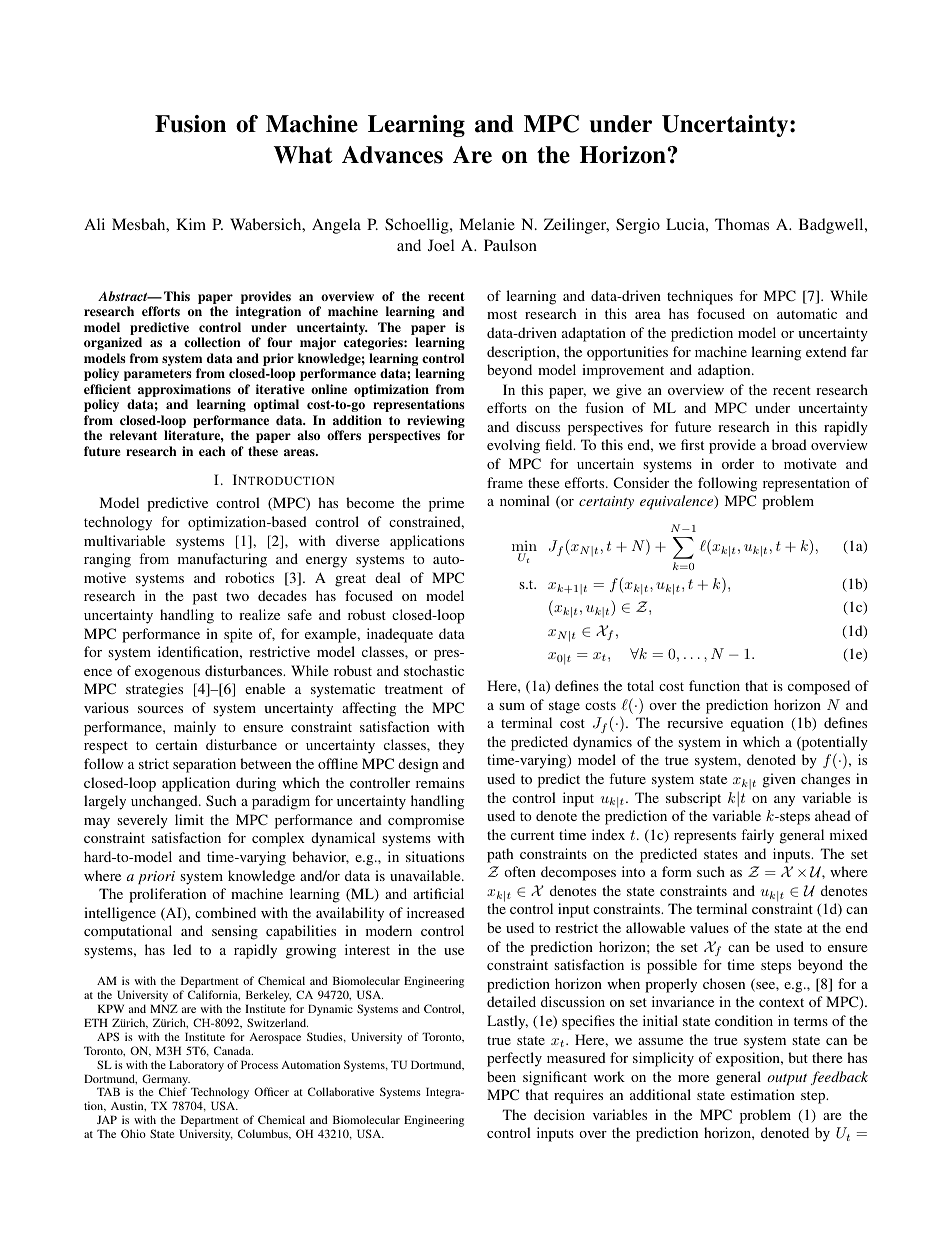 Image resolution: width=952 pixels, height=1233 pixels. I want to click on reviewing, so click(436, 423).
